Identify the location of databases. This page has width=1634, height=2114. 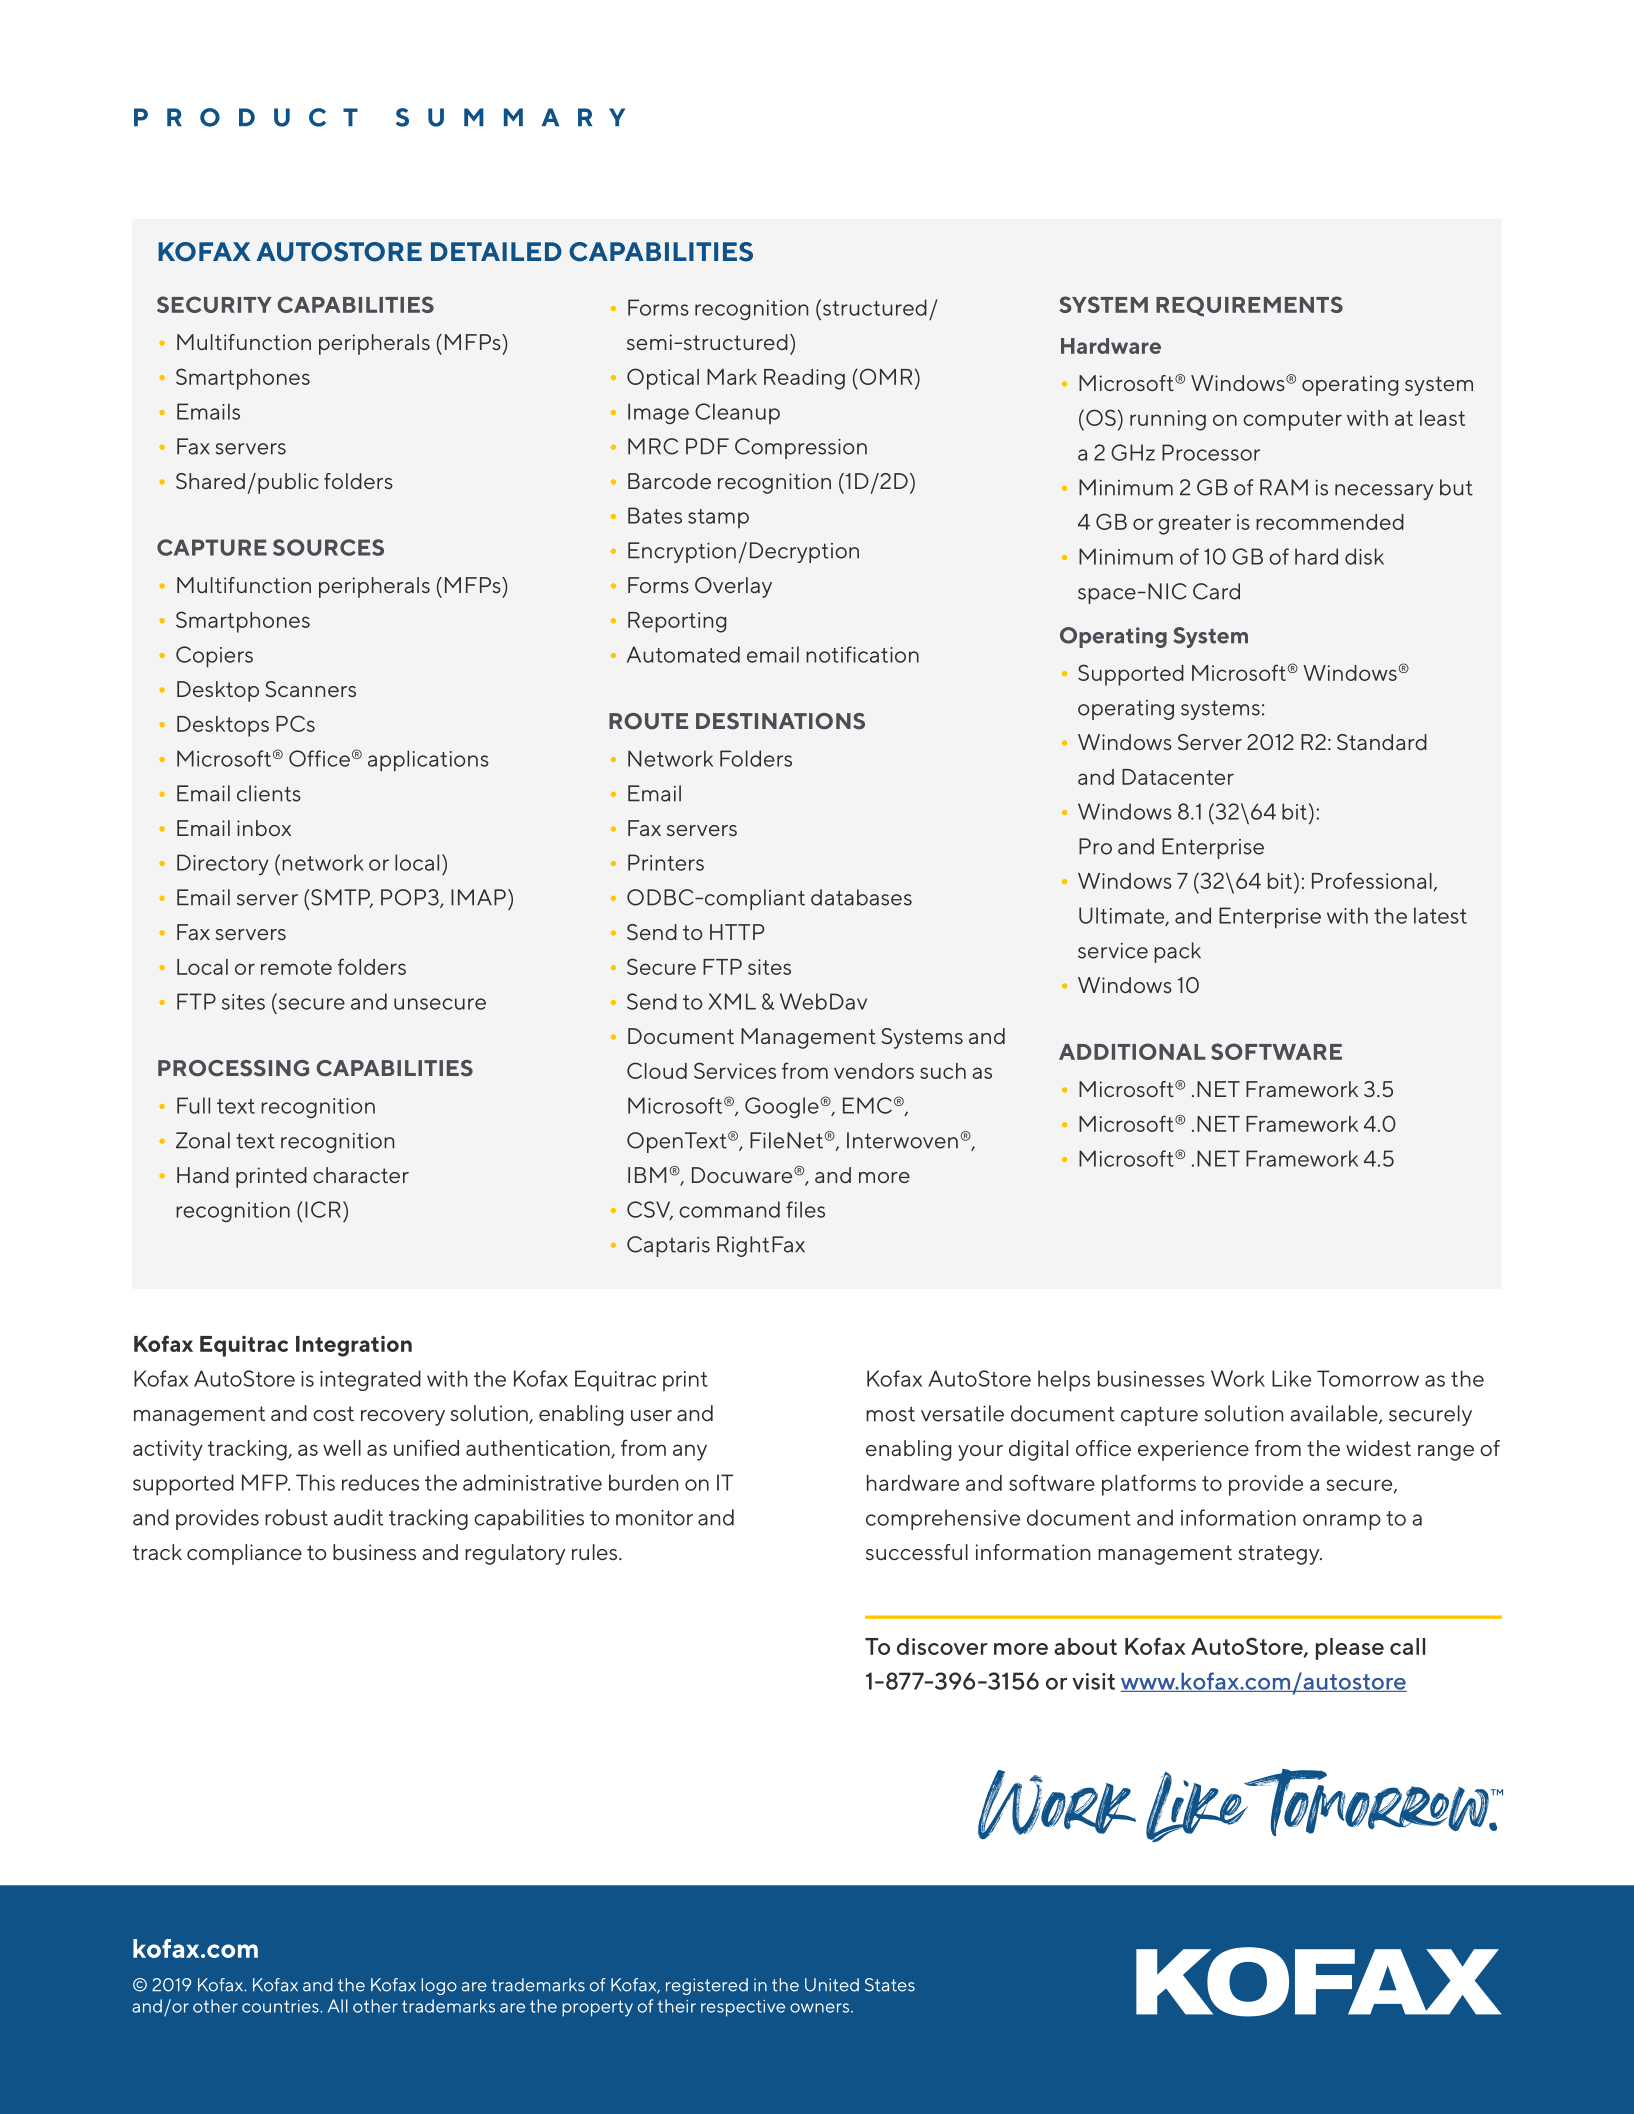
(861, 897).
